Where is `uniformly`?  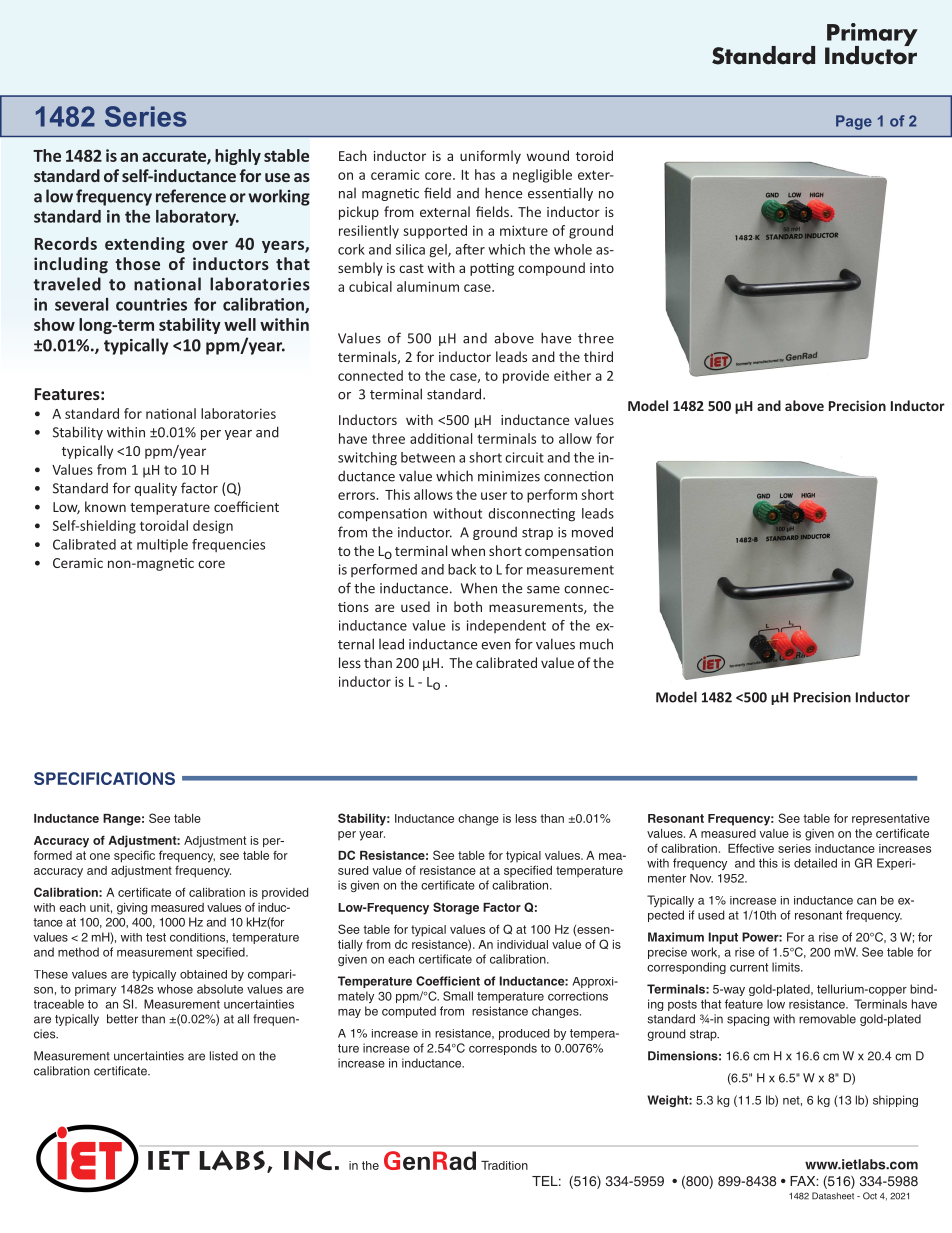
uniformly is located at coordinates (490, 157).
